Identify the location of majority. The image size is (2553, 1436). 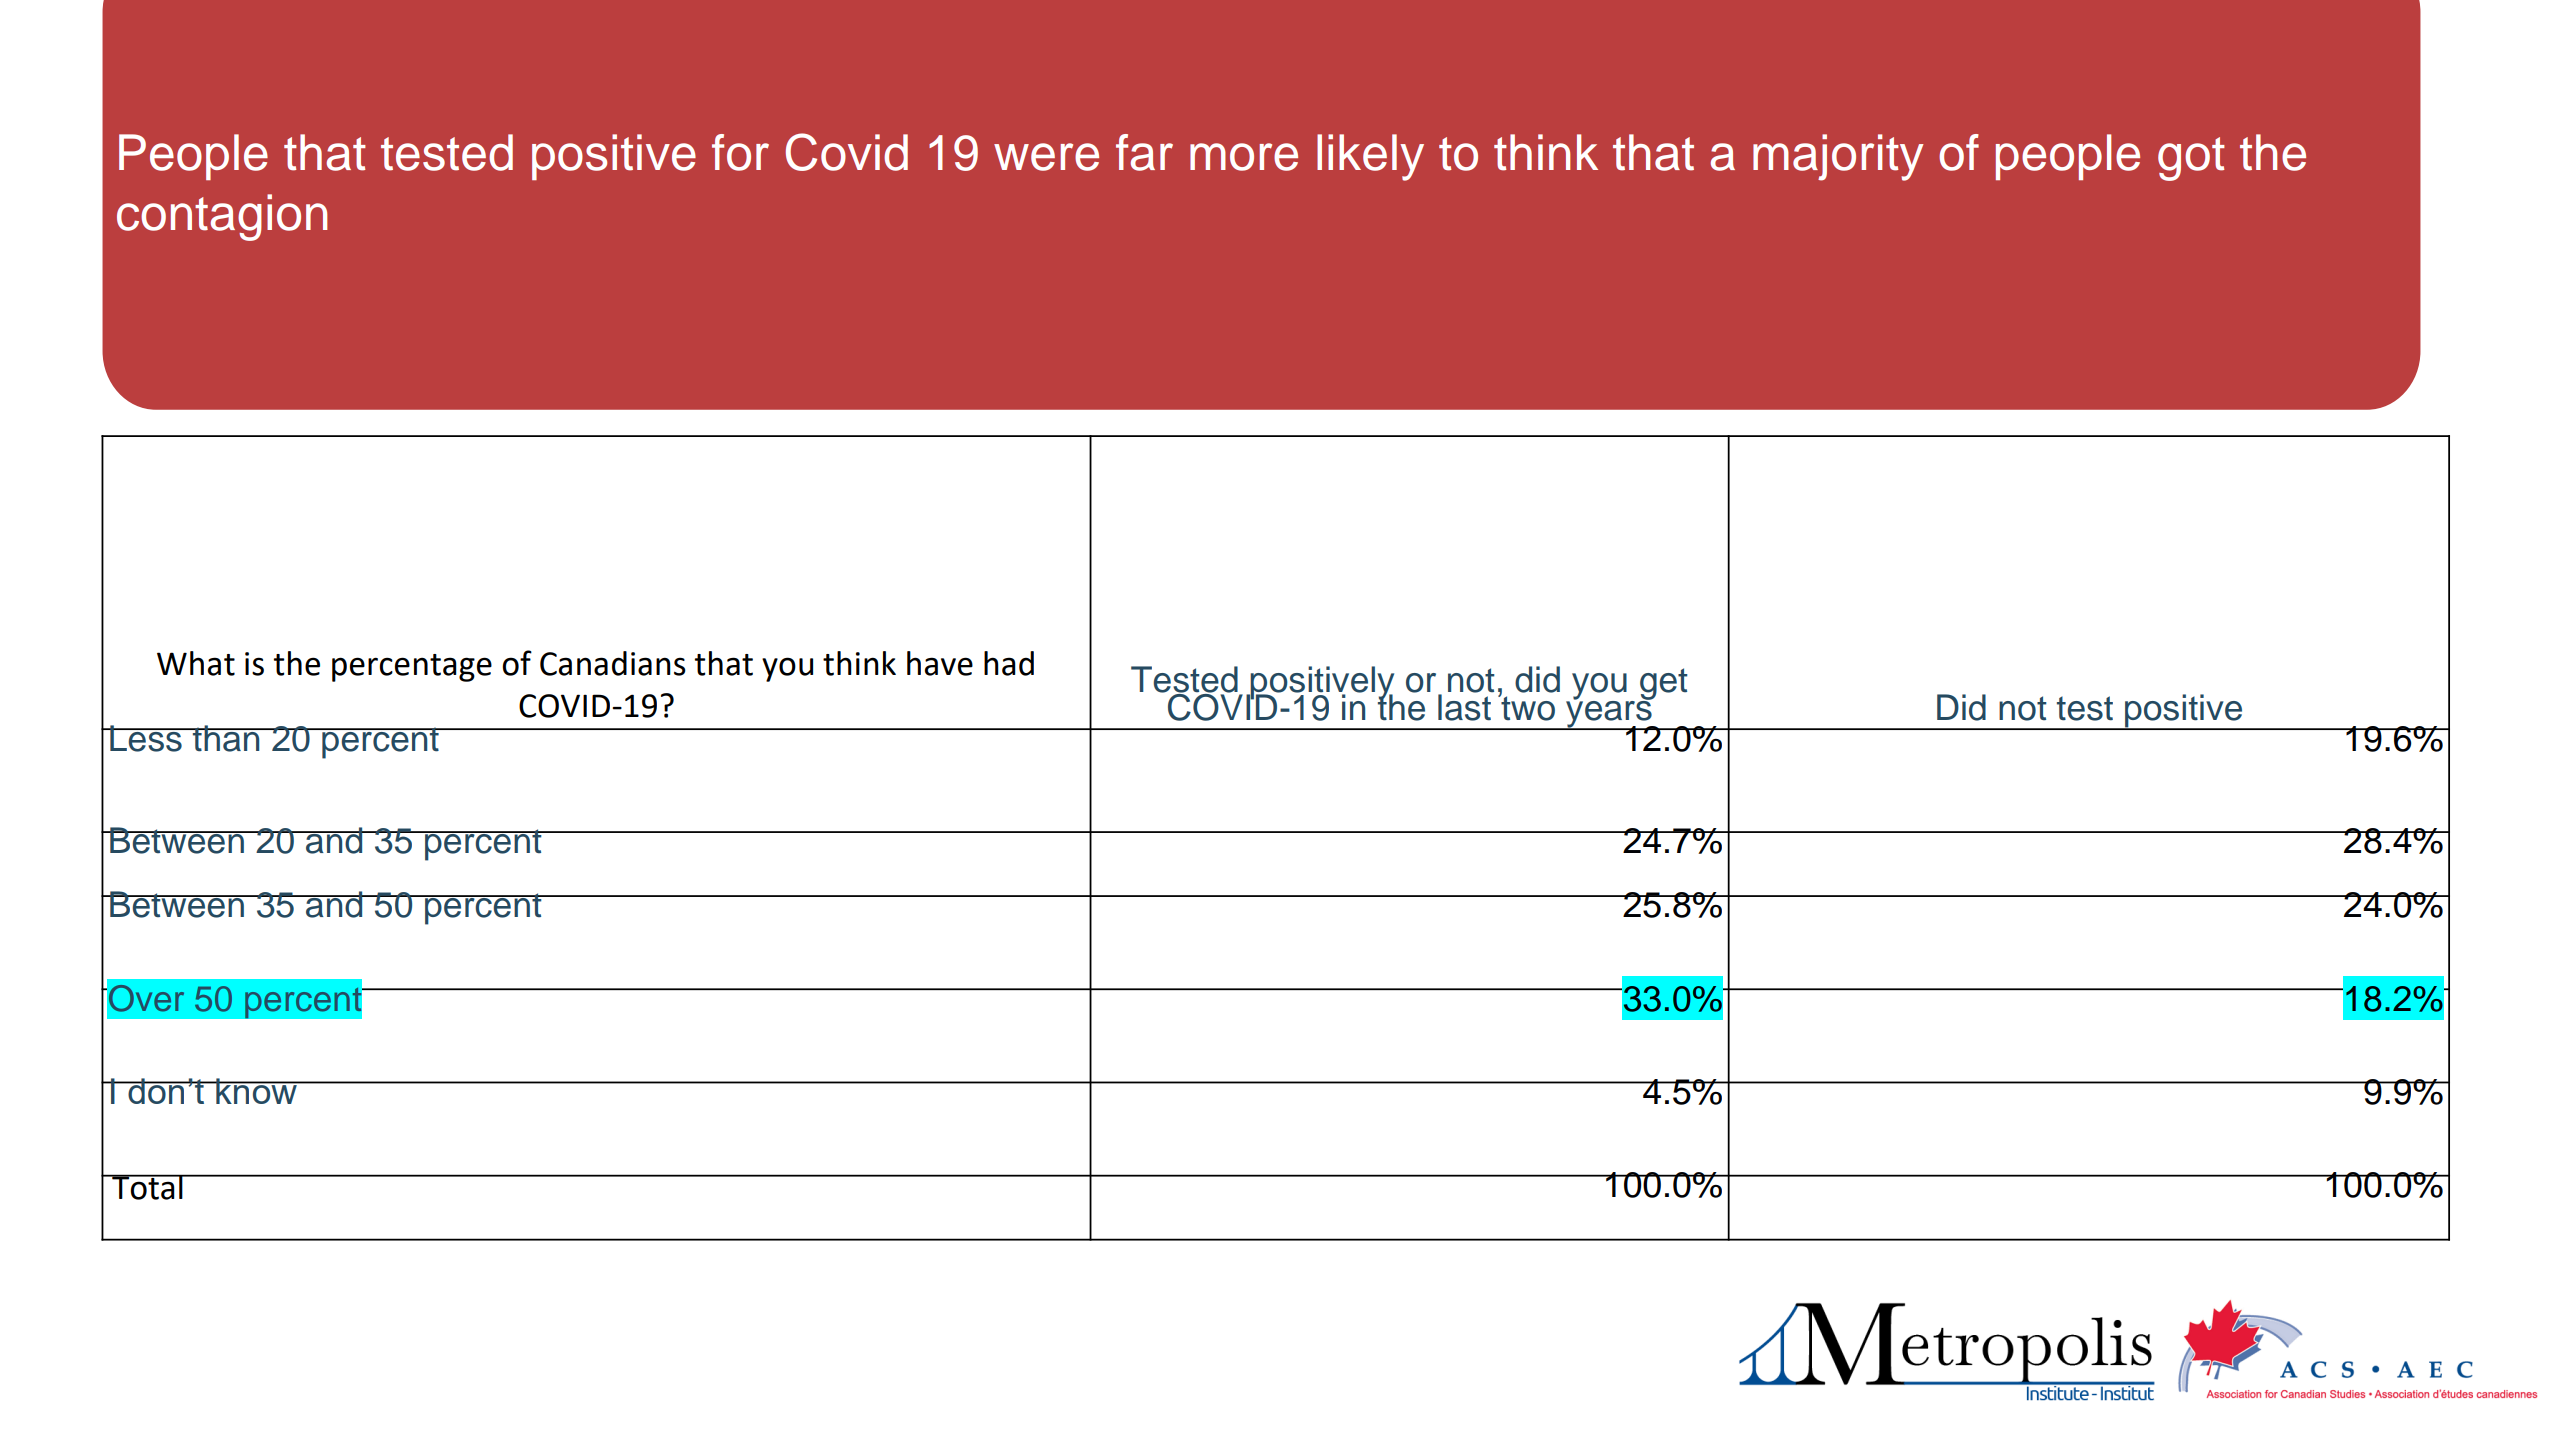
(1838, 157).
